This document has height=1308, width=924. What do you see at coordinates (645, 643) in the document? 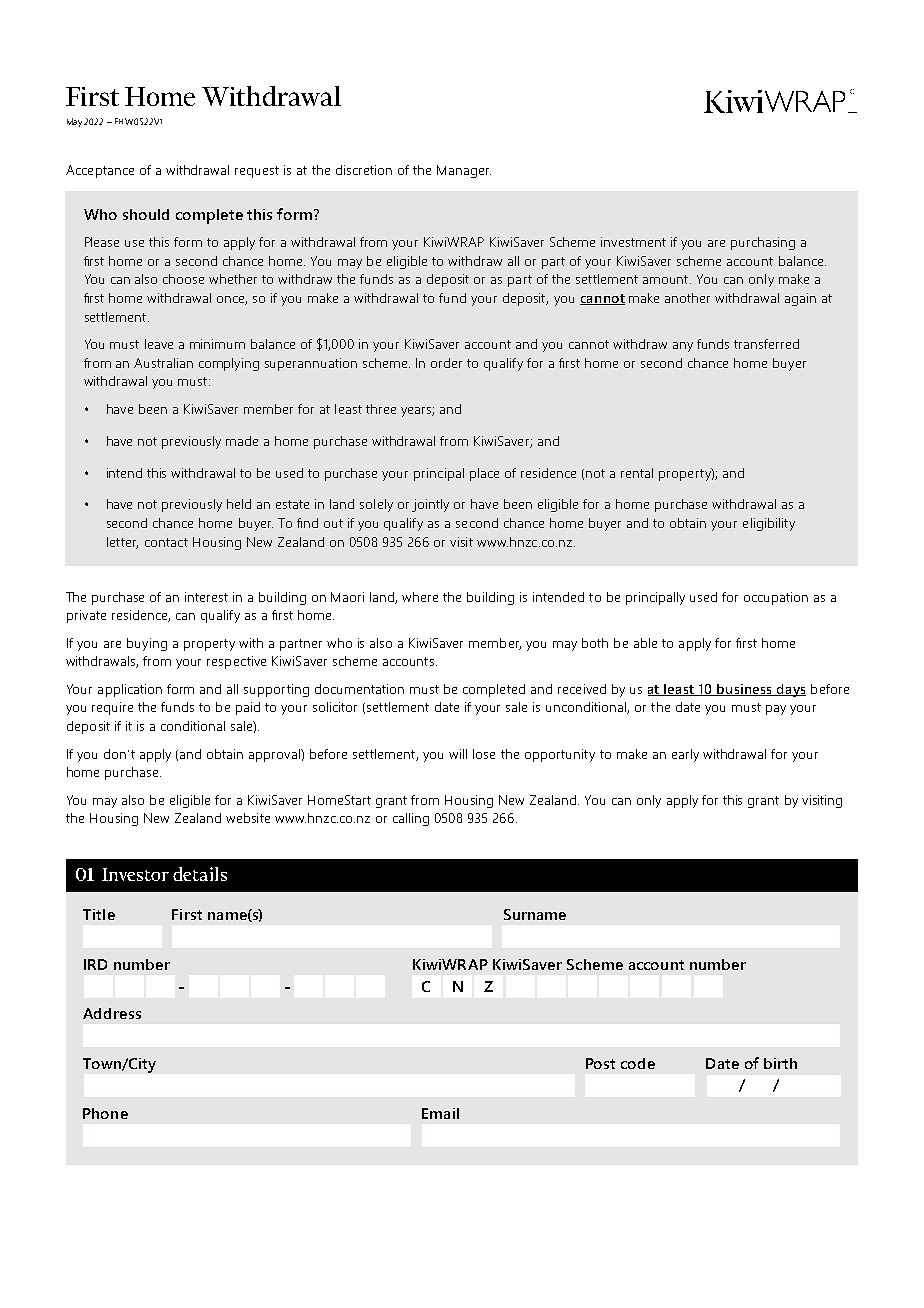
I see `able` at bounding box center [645, 643].
